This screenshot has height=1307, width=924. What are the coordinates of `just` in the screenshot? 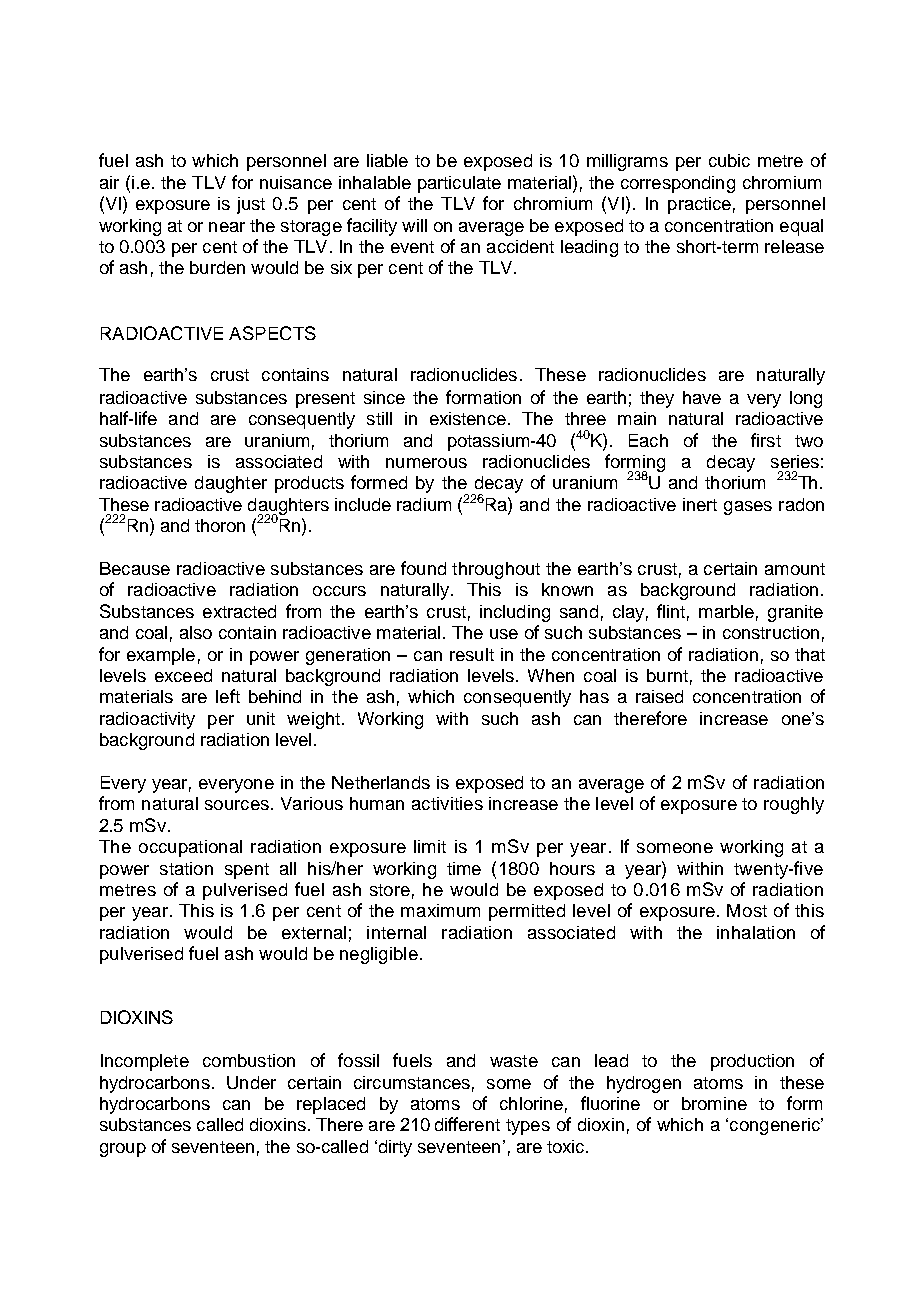 It's located at (251, 205).
